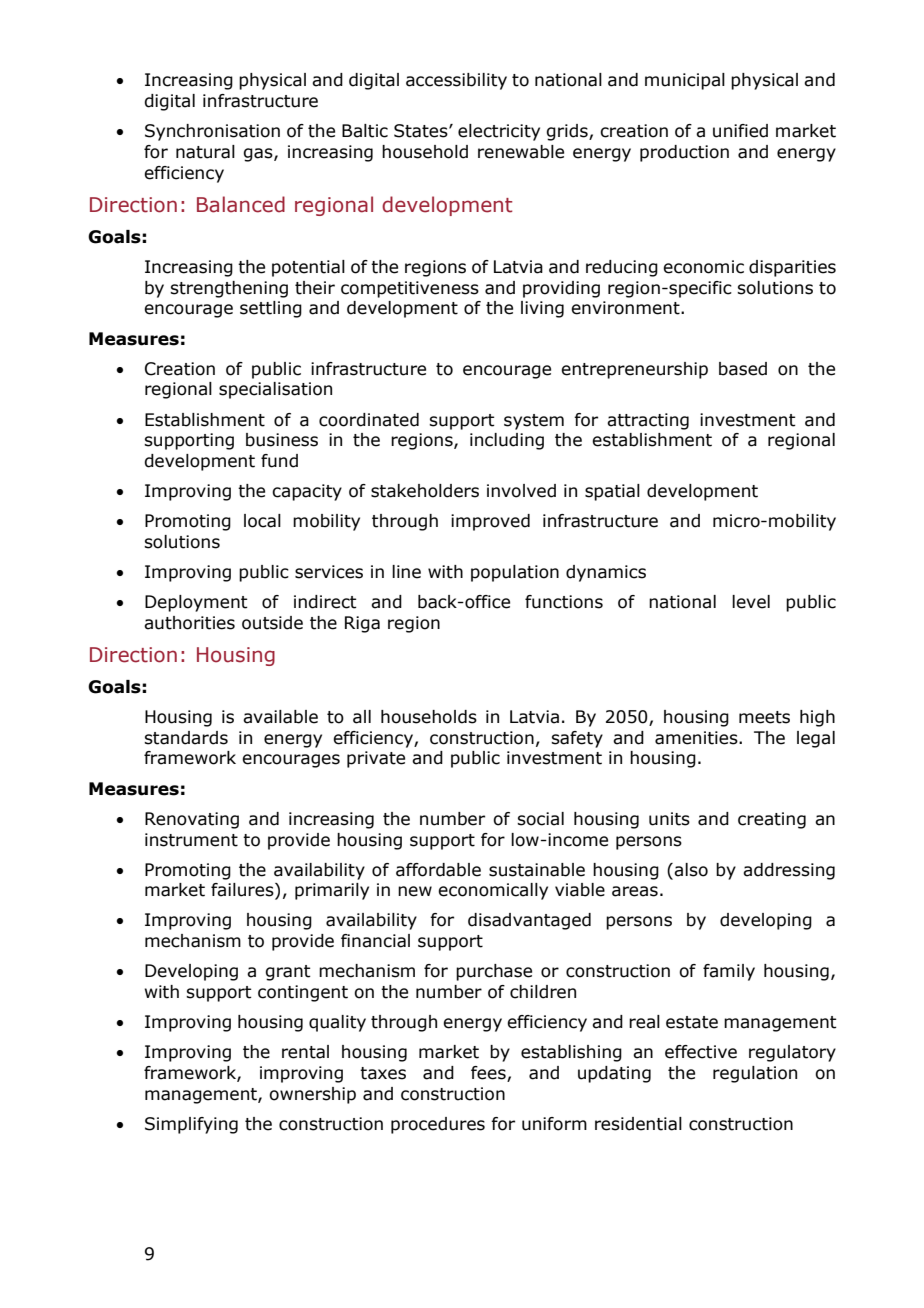 The width and height of the image is (924, 1308). I want to click on unified, so click(740, 131).
